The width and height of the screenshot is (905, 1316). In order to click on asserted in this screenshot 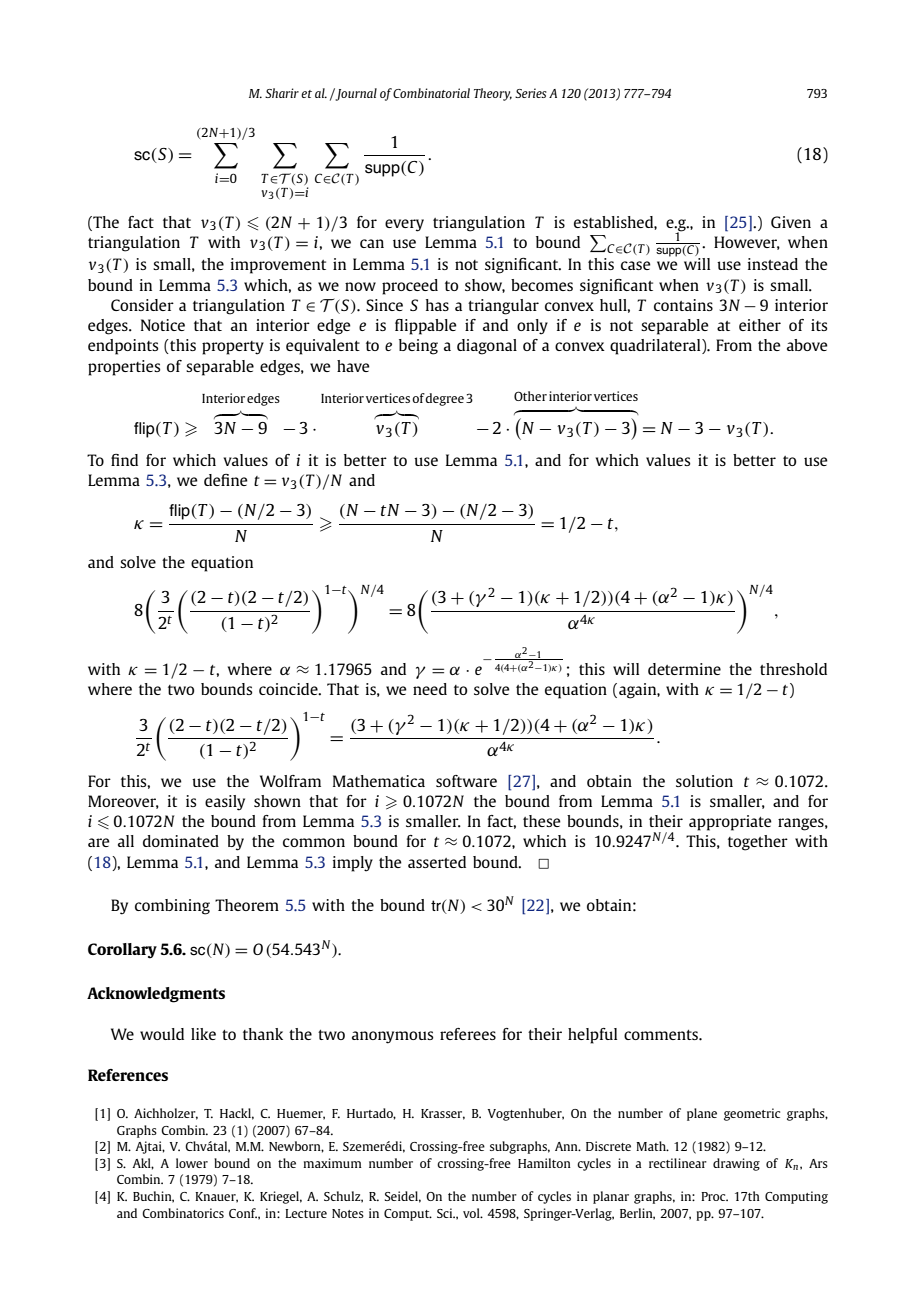, I will do `click(437, 862)`.
